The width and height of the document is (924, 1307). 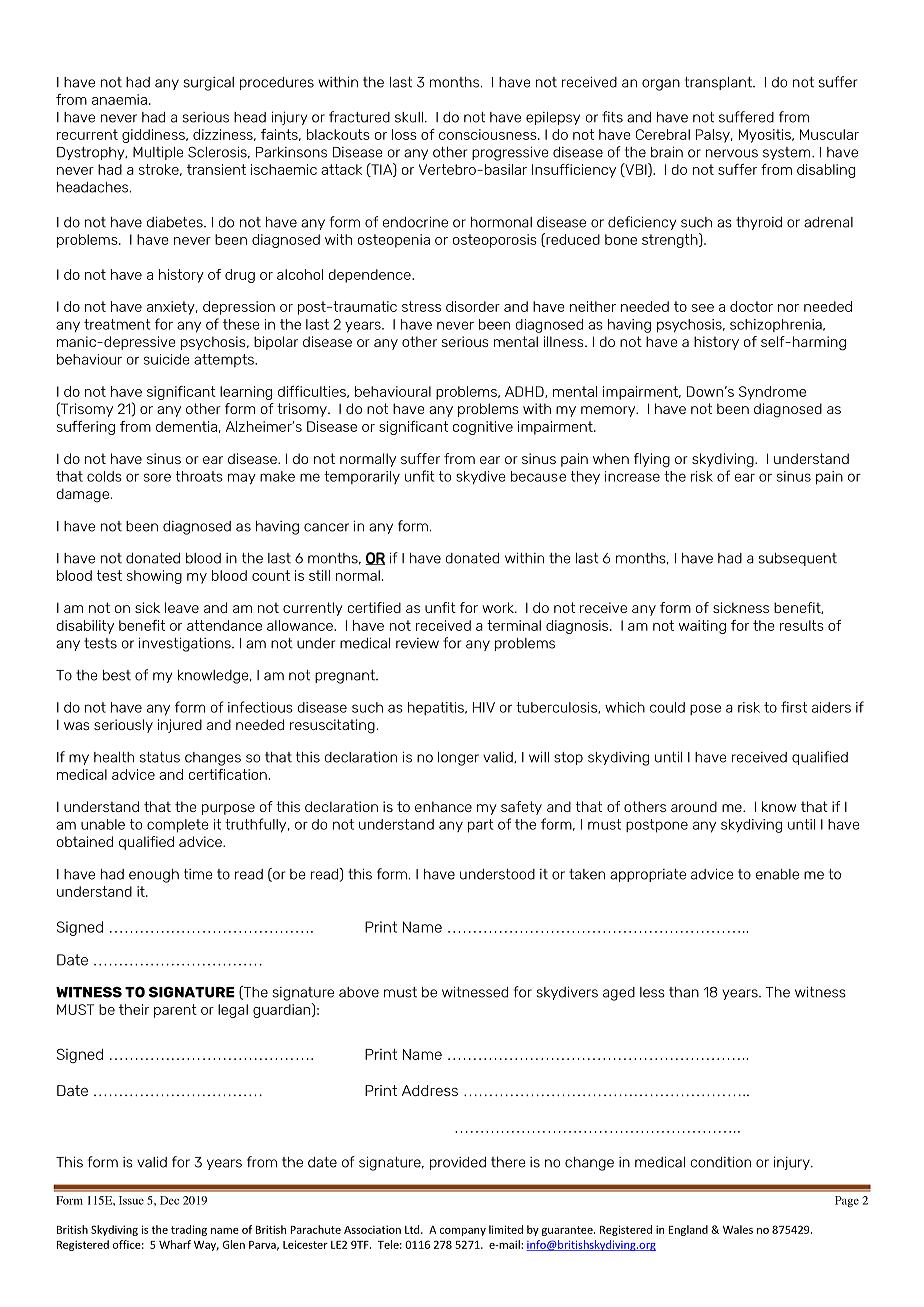 What do you see at coordinates (189, 1230) in the document?
I see `trading` at bounding box center [189, 1230].
